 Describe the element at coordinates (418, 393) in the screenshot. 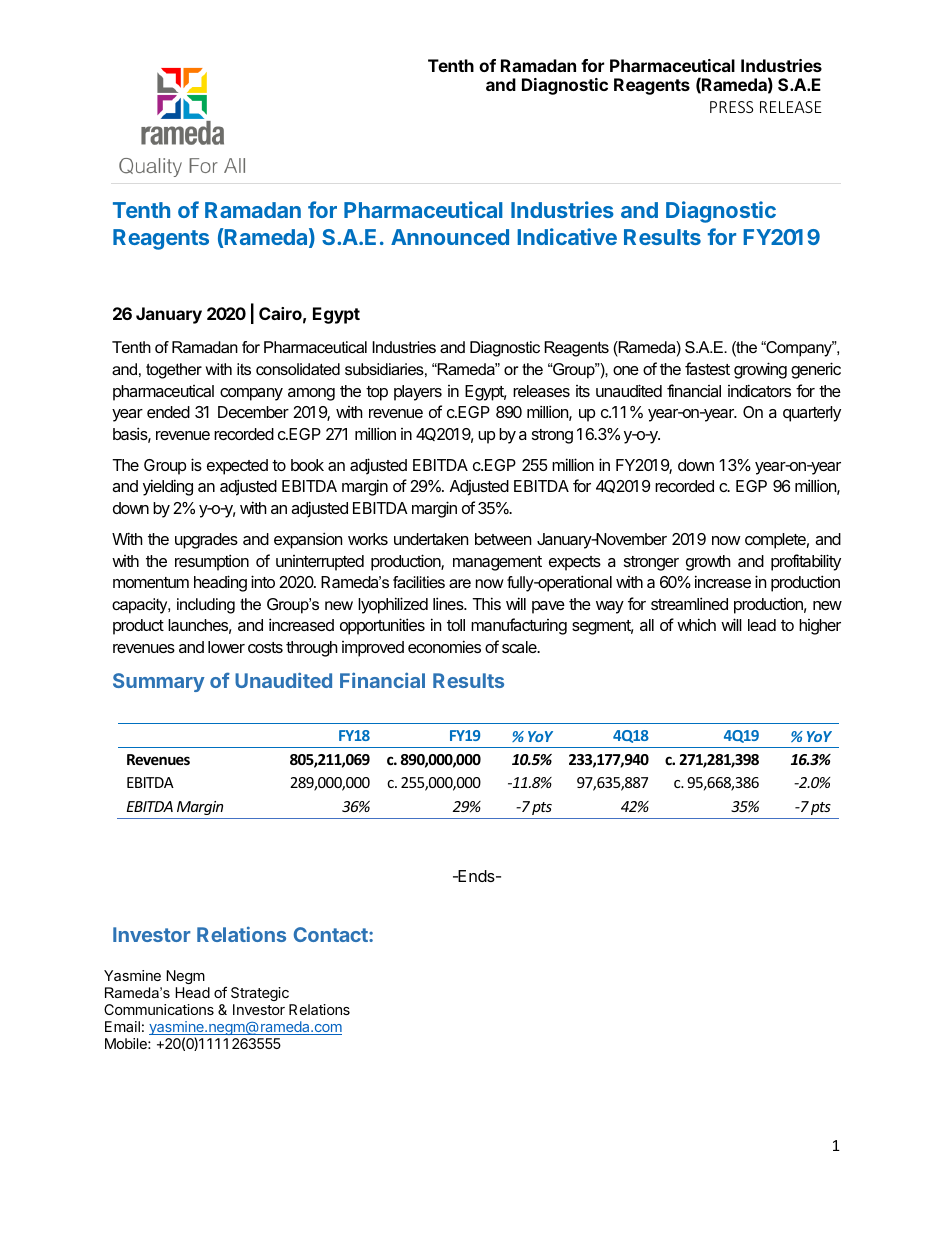

I see `players` at that location.
